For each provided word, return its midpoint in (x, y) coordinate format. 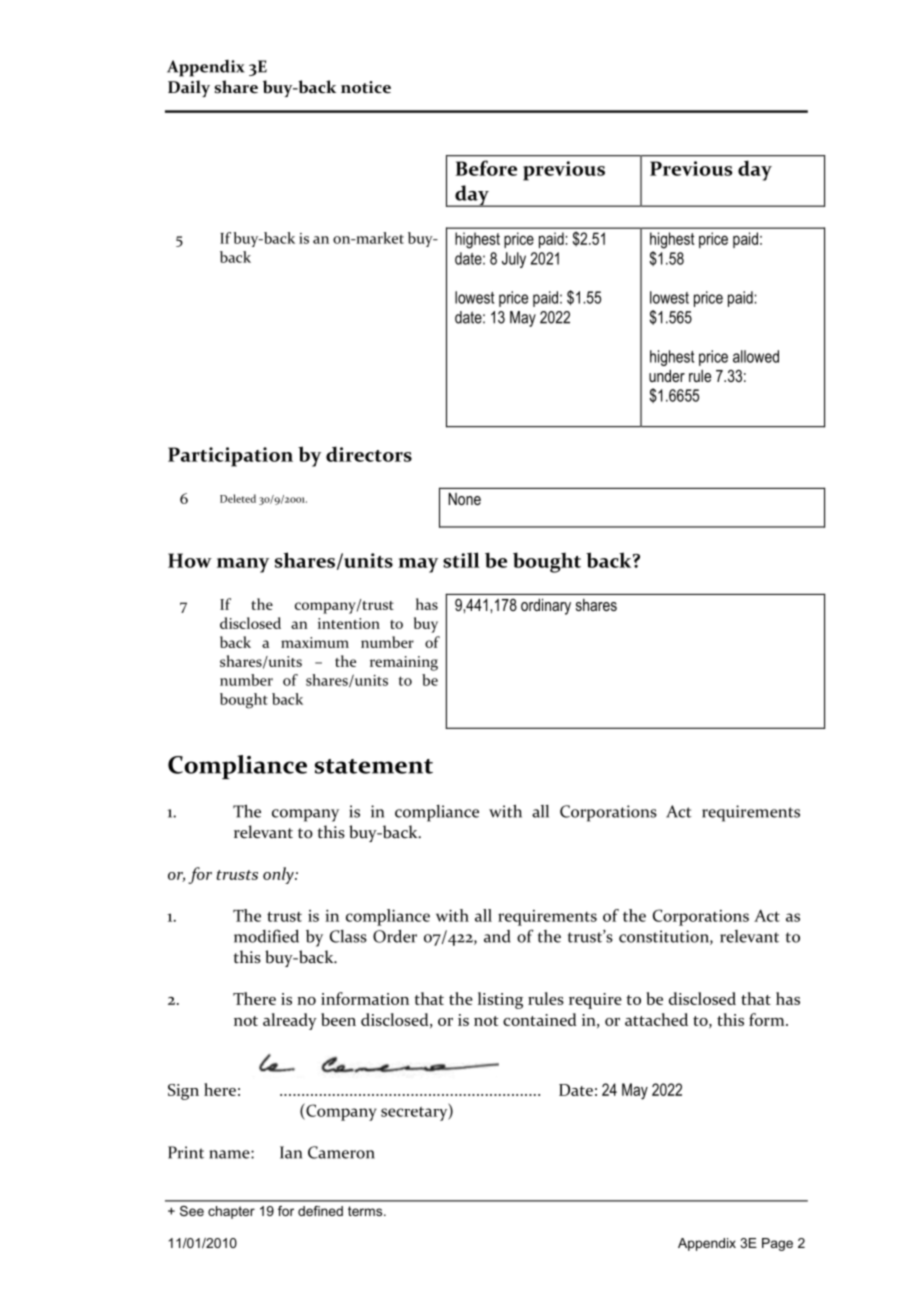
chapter (231, 1212)
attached (656, 1019)
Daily (189, 88)
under (667, 375)
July (514, 260)
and (497, 936)
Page (777, 1244)
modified (266, 936)
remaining (404, 663)
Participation (230, 457)
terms (366, 1211)
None (464, 498)
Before (486, 168)
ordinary (546, 606)
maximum (315, 642)
